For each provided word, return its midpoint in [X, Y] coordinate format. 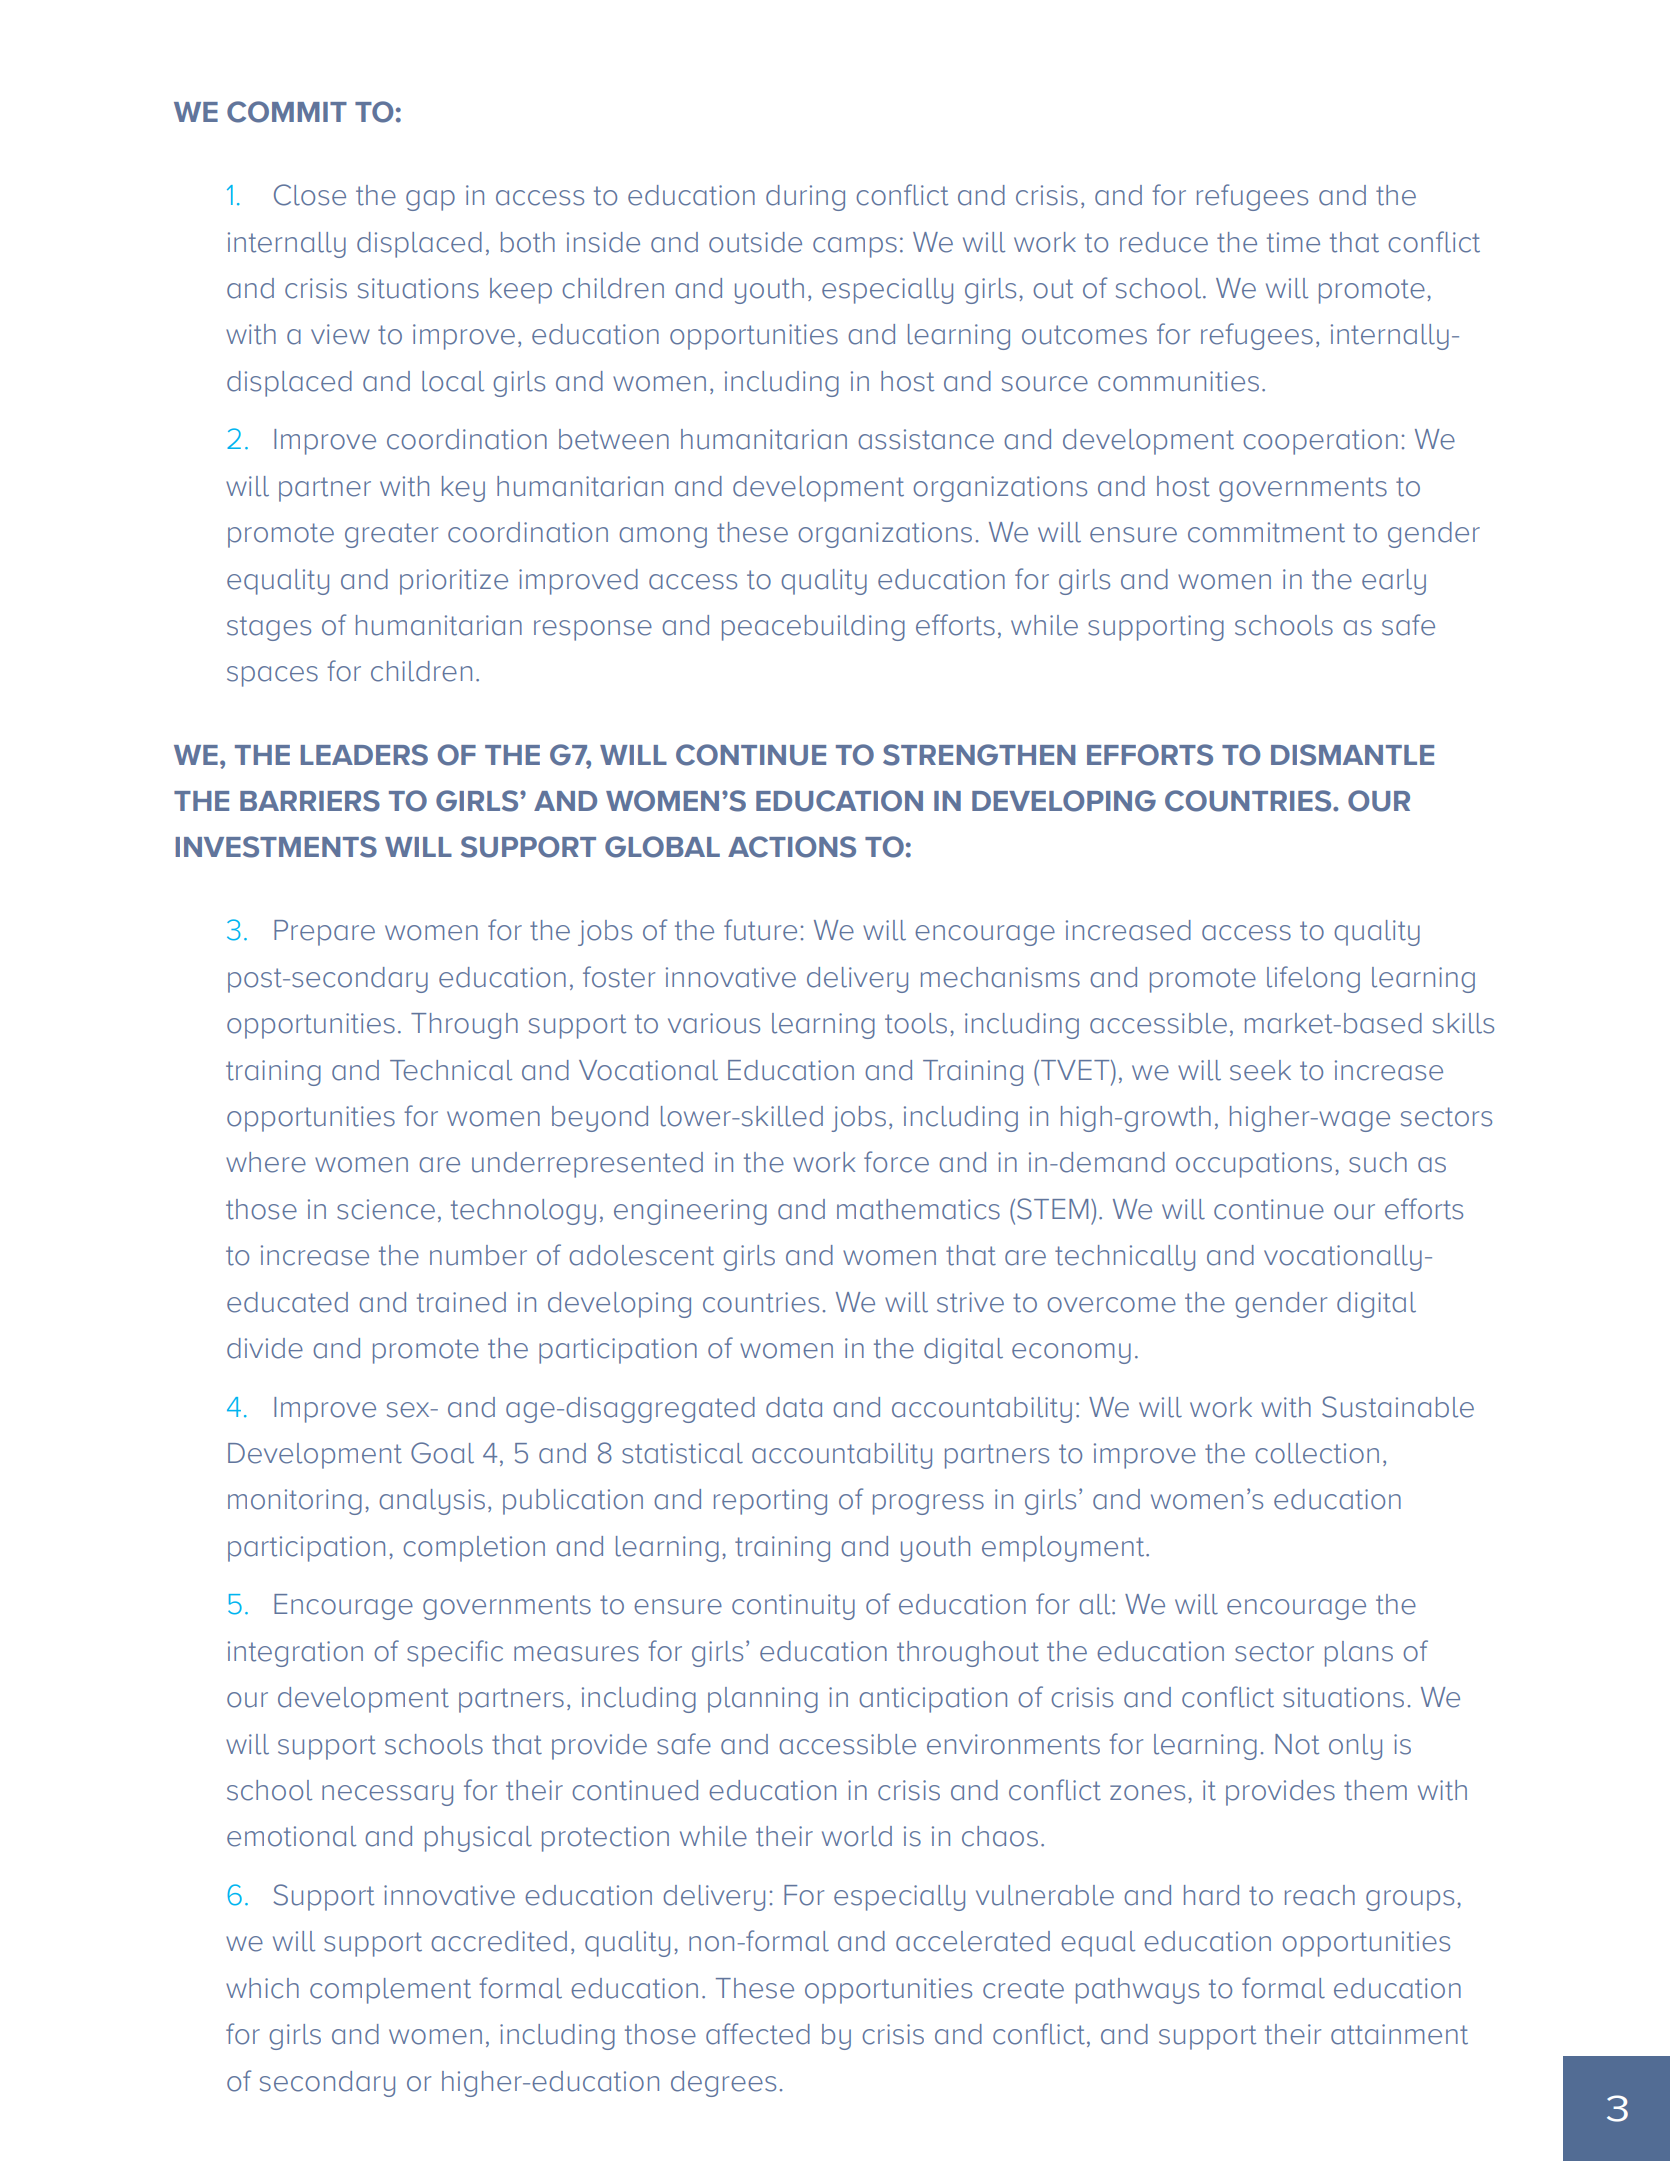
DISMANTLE [1352, 755]
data [794, 1407]
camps [855, 247]
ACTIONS [792, 847]
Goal [442, 1453]
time [1293, 242]
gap [430, 200]
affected [758, 2034]
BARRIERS [310, 801]
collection [1317, 1453]
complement [390, 1991]
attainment [1399, 2034]
